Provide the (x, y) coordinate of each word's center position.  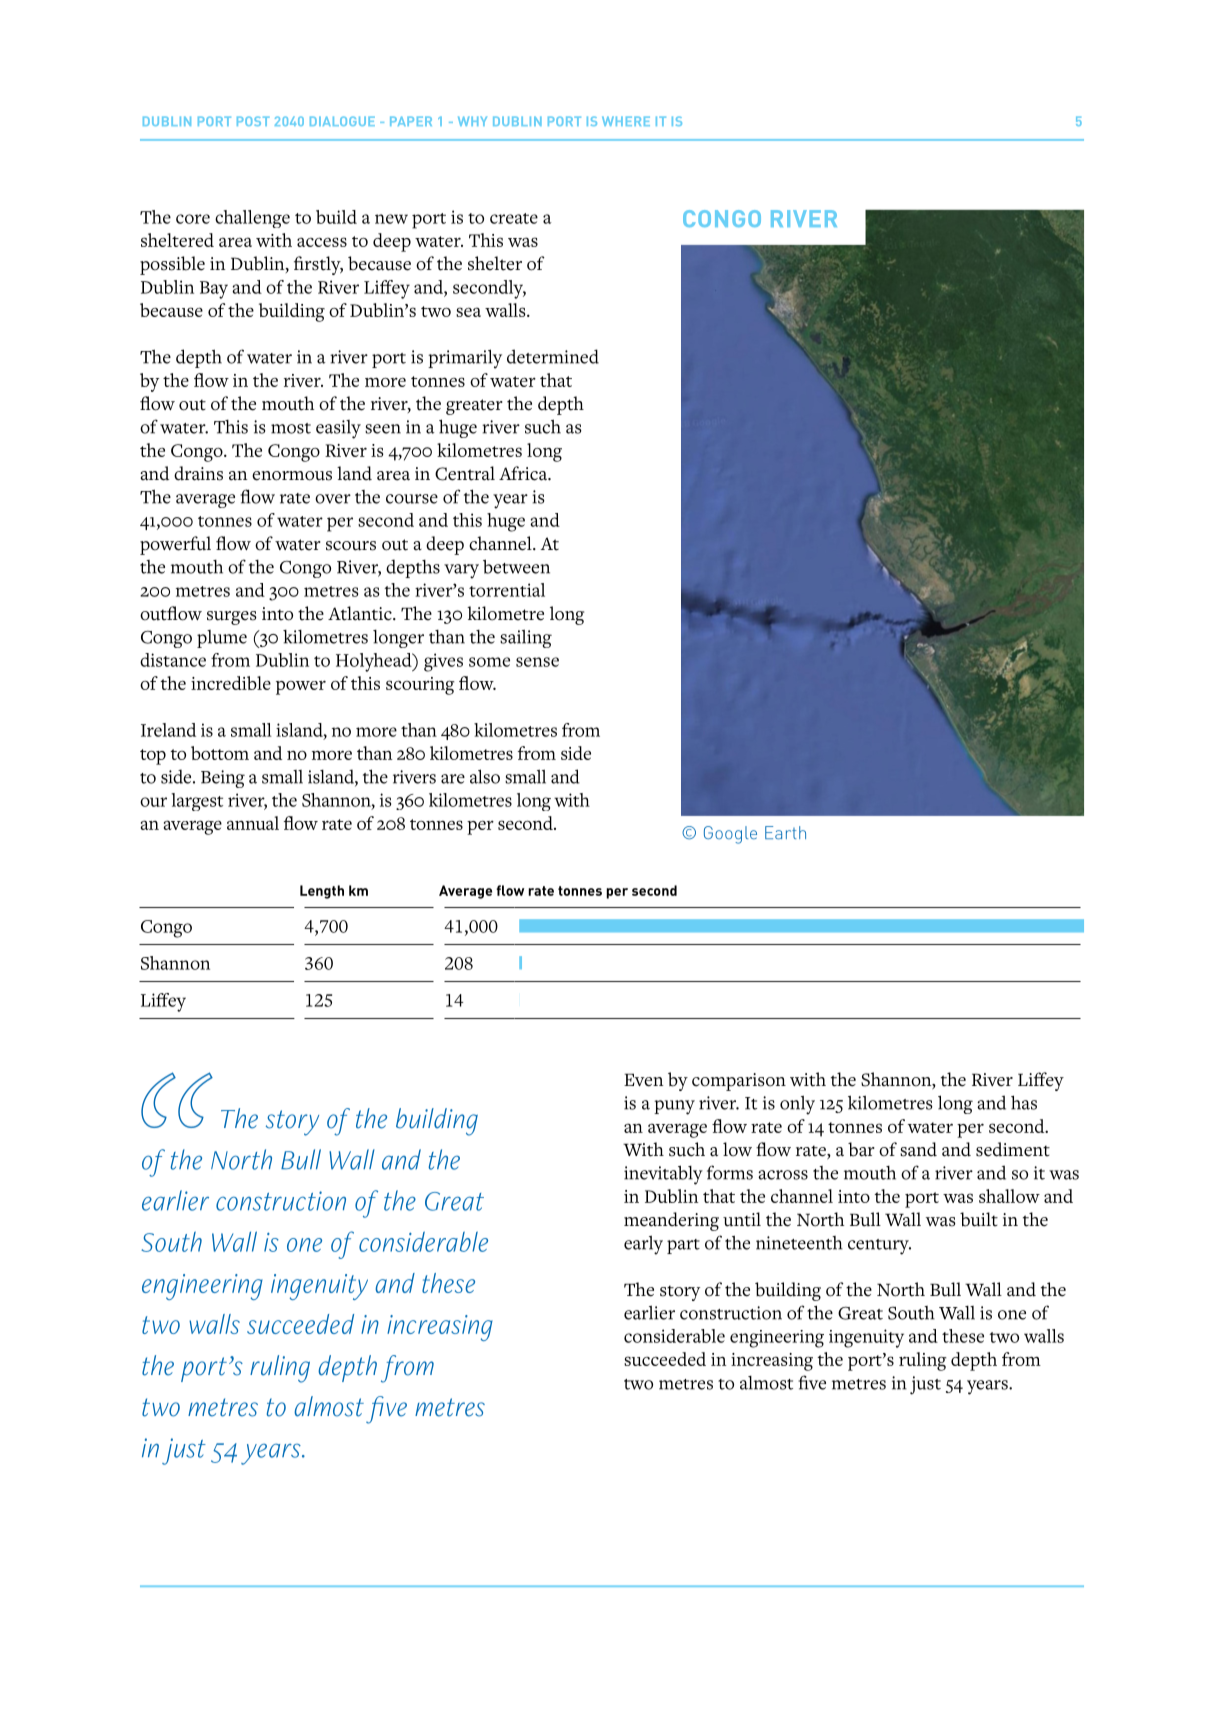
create (514, 218)
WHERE (626, 121)
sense (537, 662)
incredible (231, 683)
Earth (785, 833)
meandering (671, 1221)
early (643, 1245)
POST (253, 121)
